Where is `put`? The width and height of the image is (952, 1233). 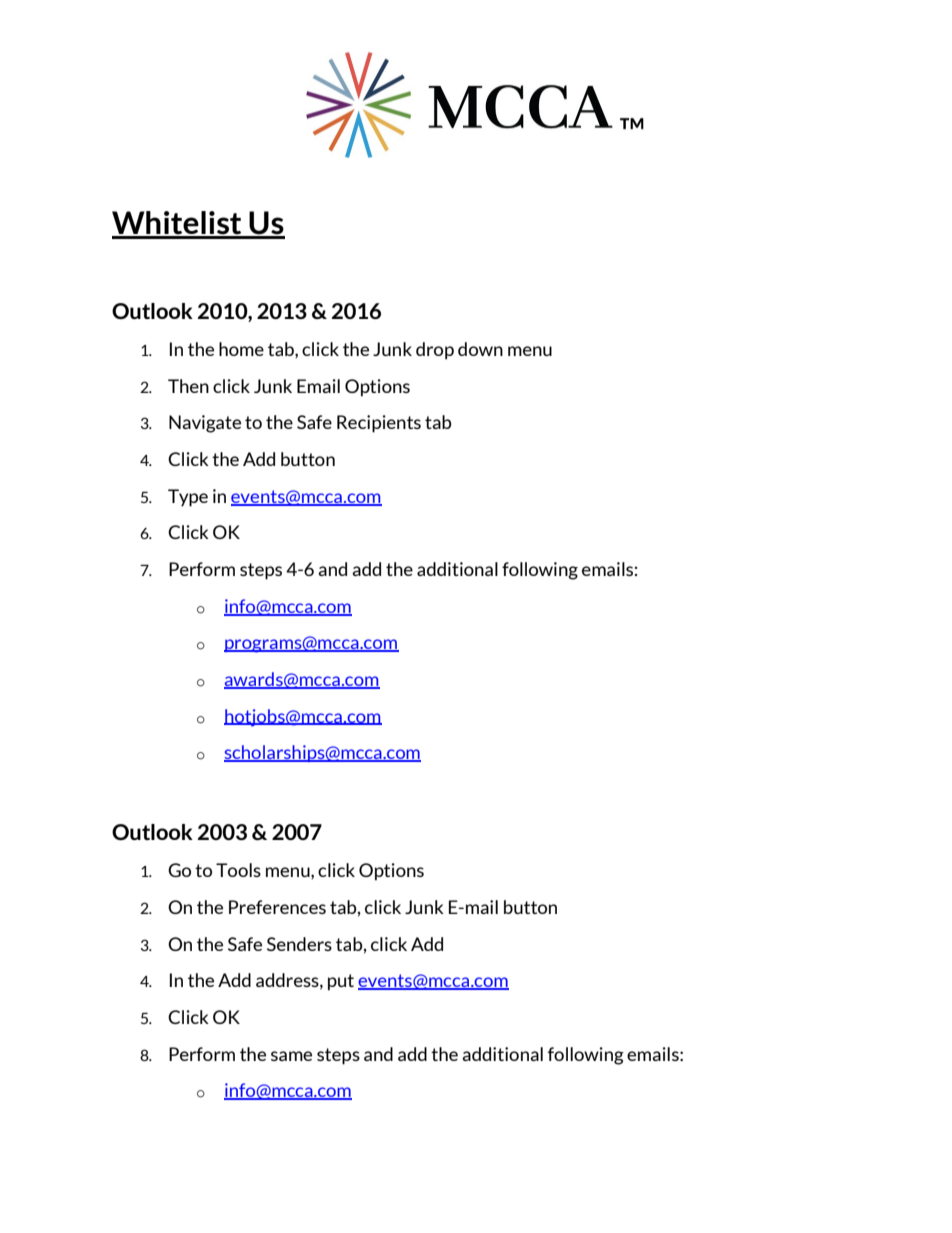
put is located at coordinates (341, 982).
